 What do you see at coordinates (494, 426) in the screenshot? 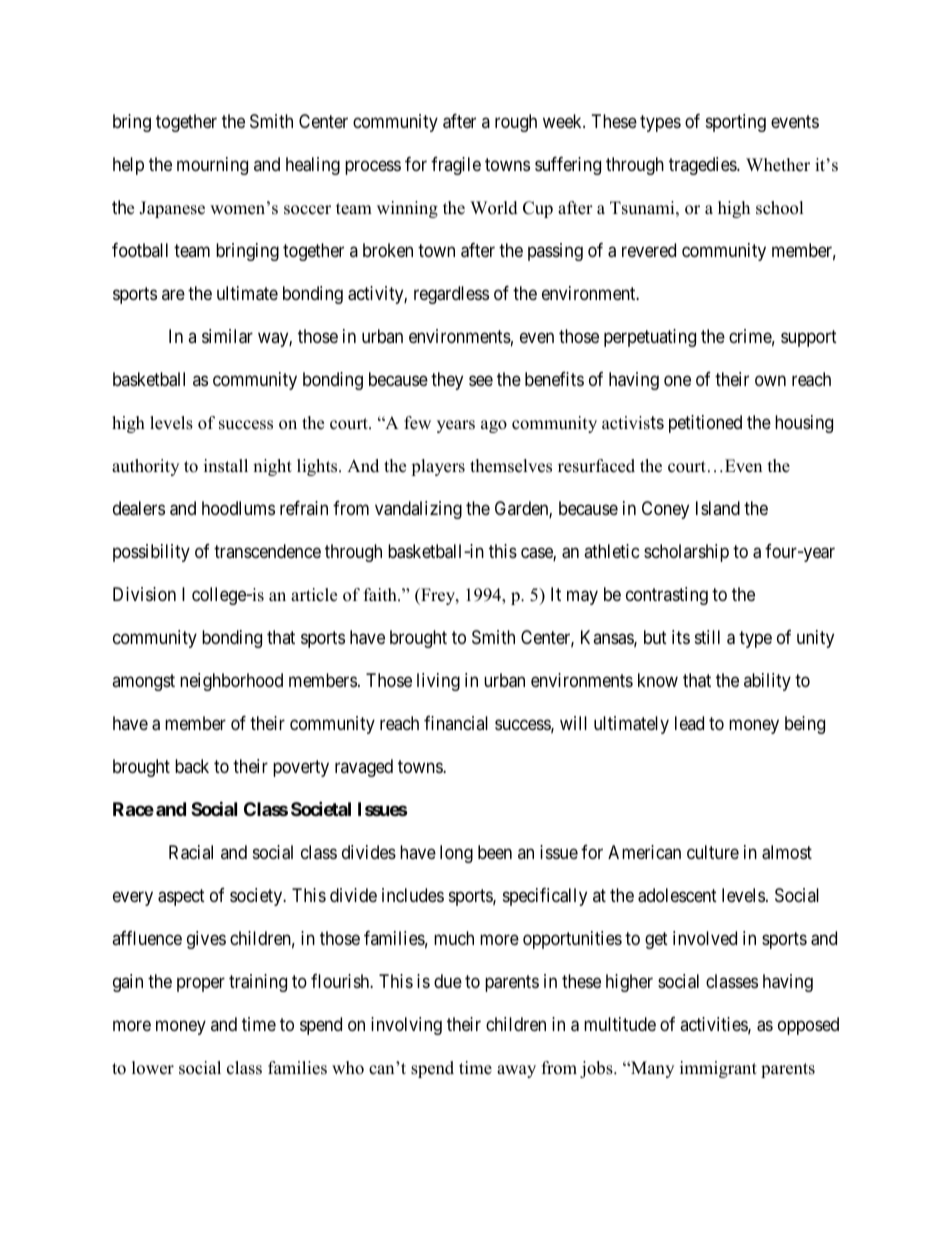
I see `ago` at bounding box center [494, 426].
